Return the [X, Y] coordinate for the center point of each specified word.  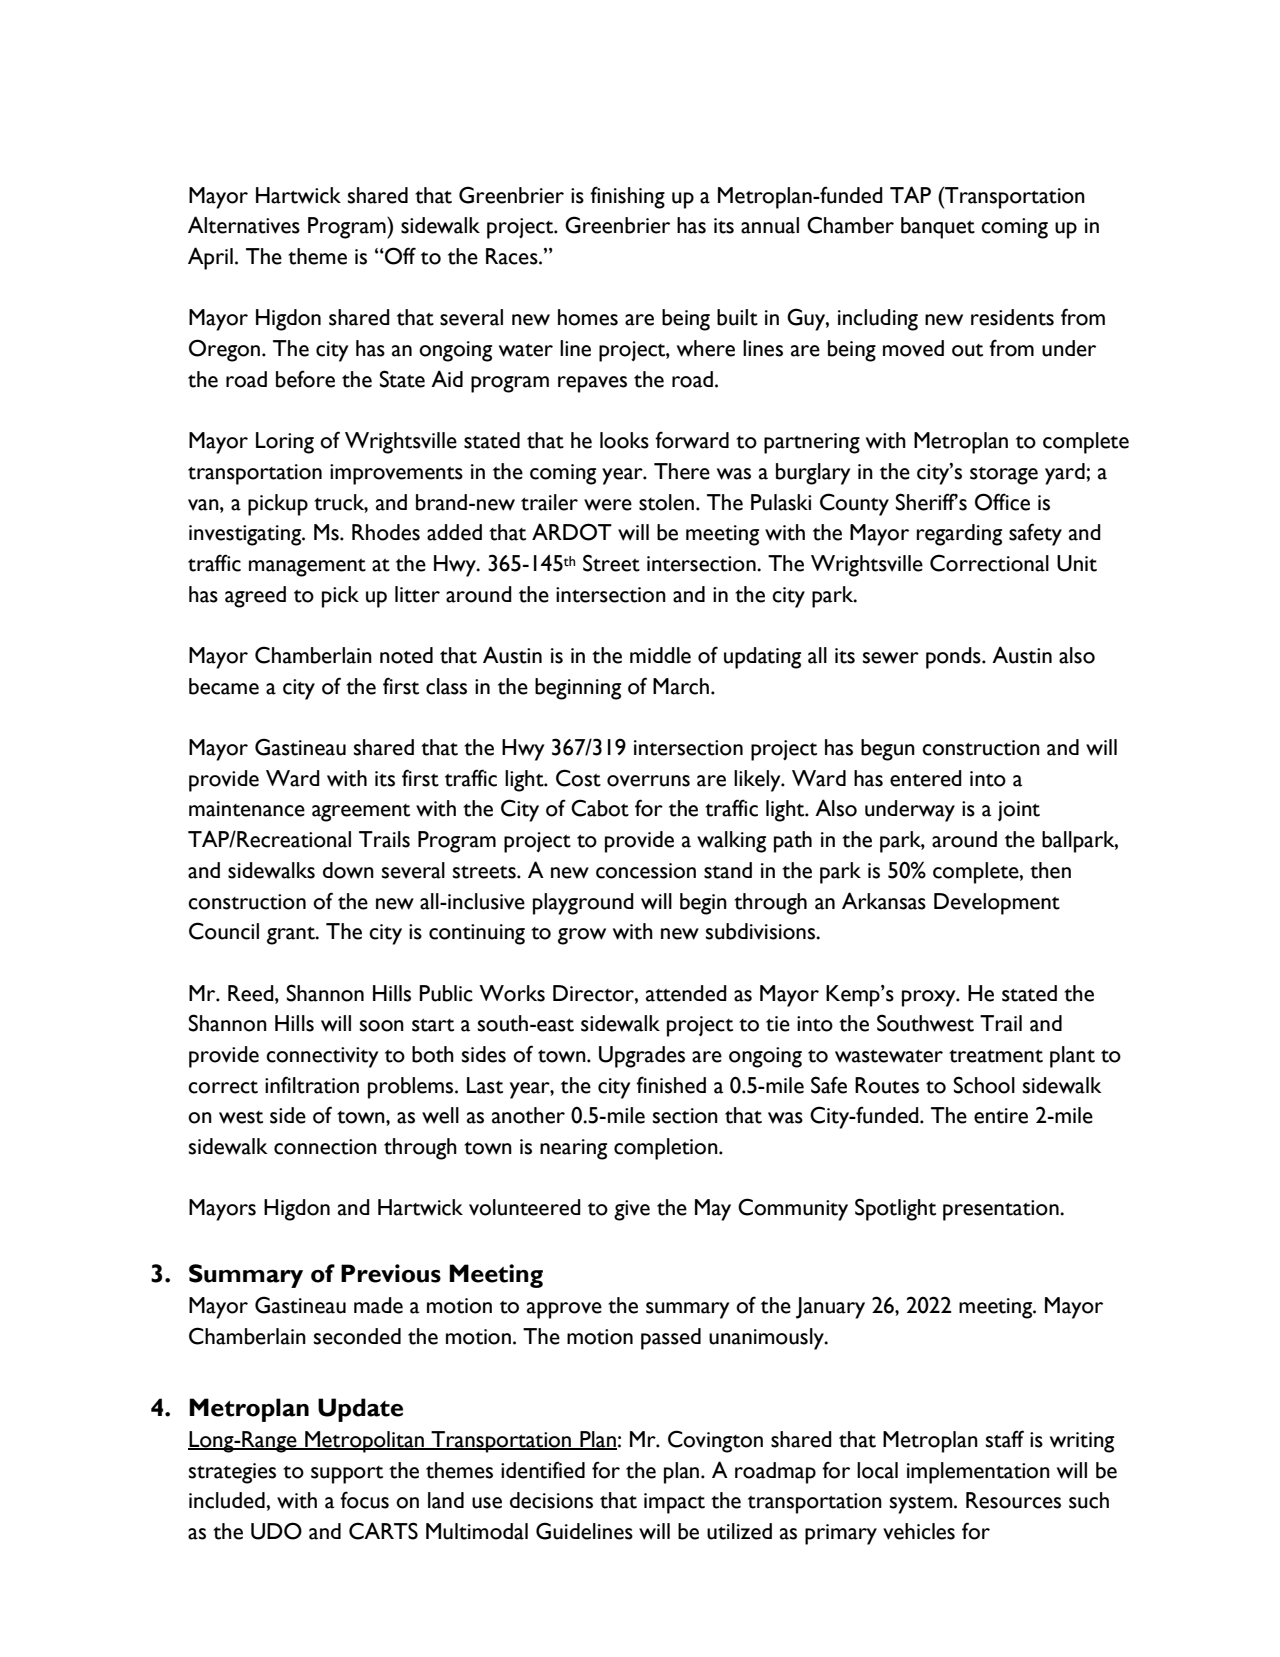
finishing [627, 197]
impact [674, 1503]
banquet [938, 228]
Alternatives [244, 225]
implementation [978, 1473]
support [347, 1475]
